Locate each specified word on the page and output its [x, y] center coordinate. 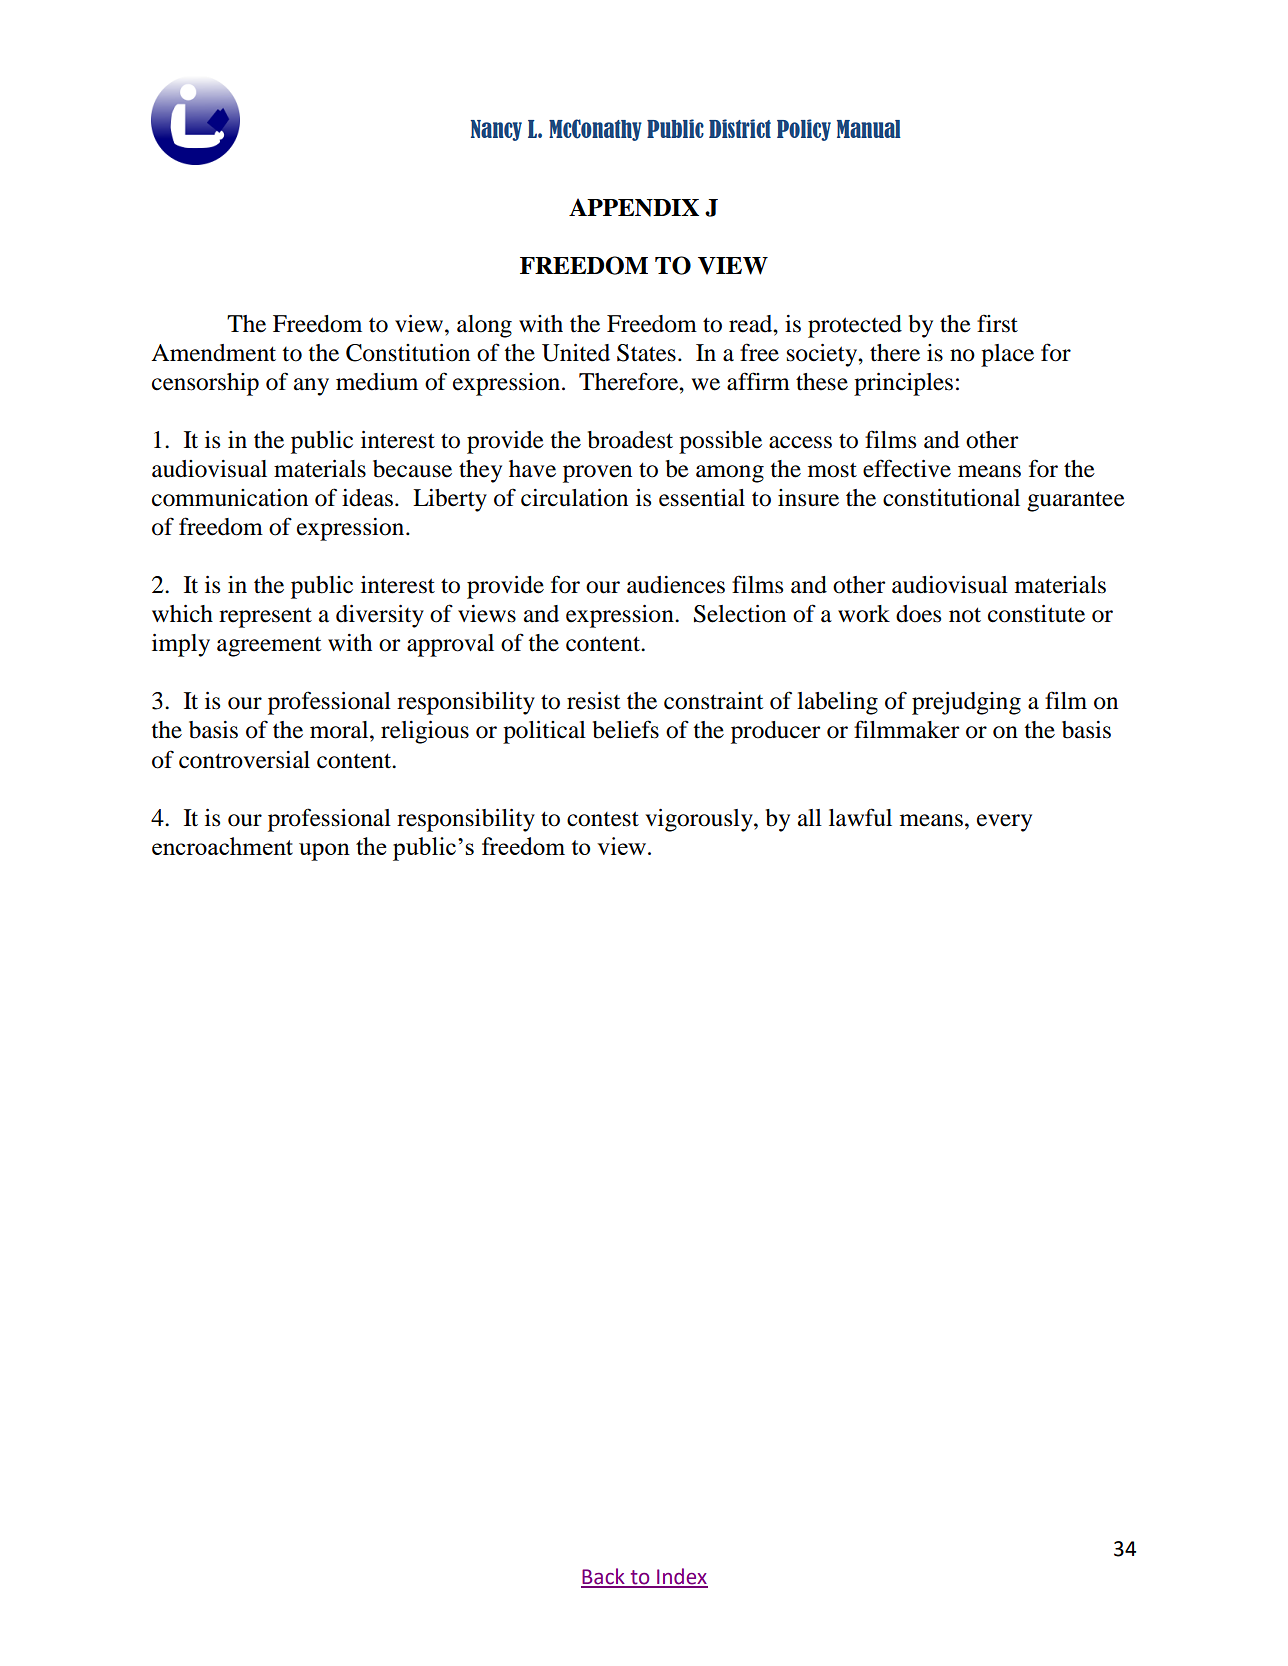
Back [604, 1577]
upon [324, 852]
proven [597, 474]
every [1004, 823]
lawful [860, 817]
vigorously [700, 820]
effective [907, 468]
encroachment [222, 846]
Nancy [496, 130]
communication [230, 498]
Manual [869, 129]
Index [681, 1577]
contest [603, 819]
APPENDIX [634, 207]
